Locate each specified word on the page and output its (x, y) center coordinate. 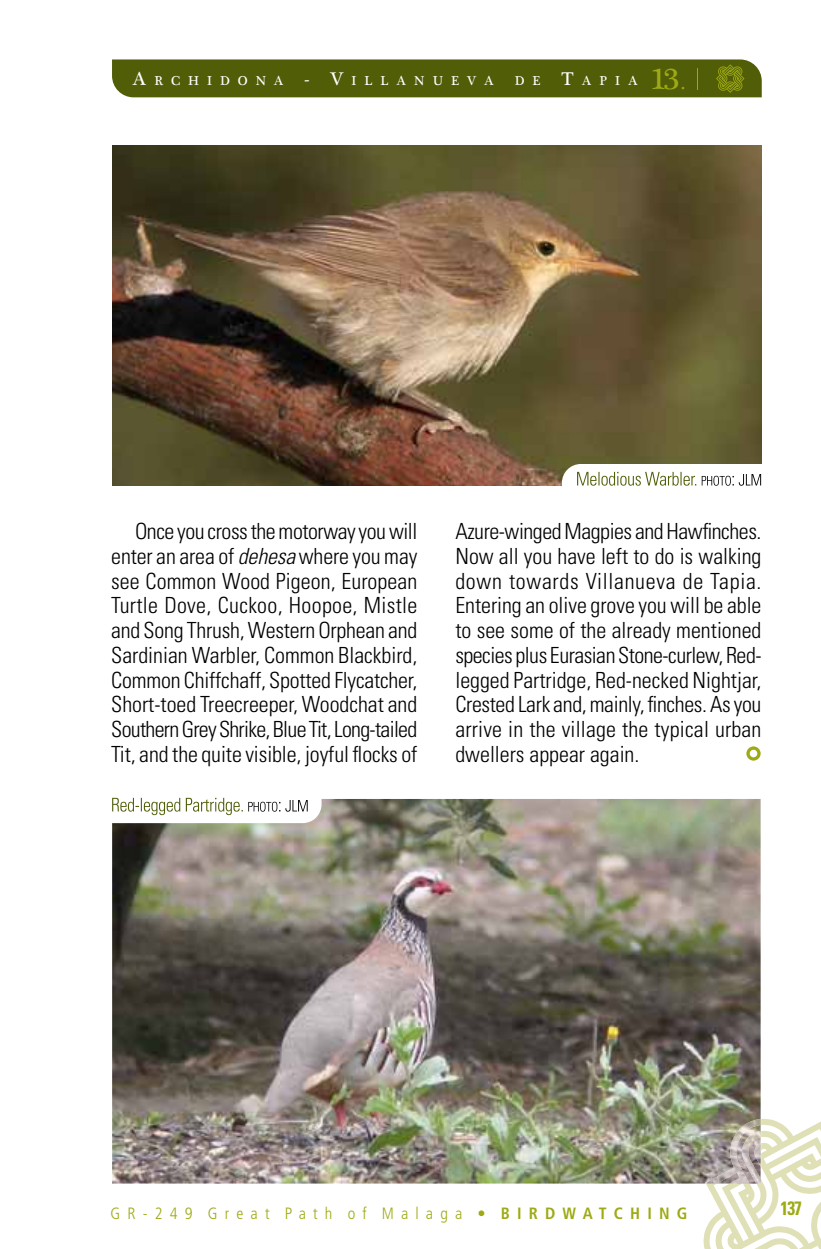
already (641, 632)
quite (221, 756)
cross (227, 533)
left (615, 556)
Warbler (225, 656)
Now (475, 556)
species (484, 657)
